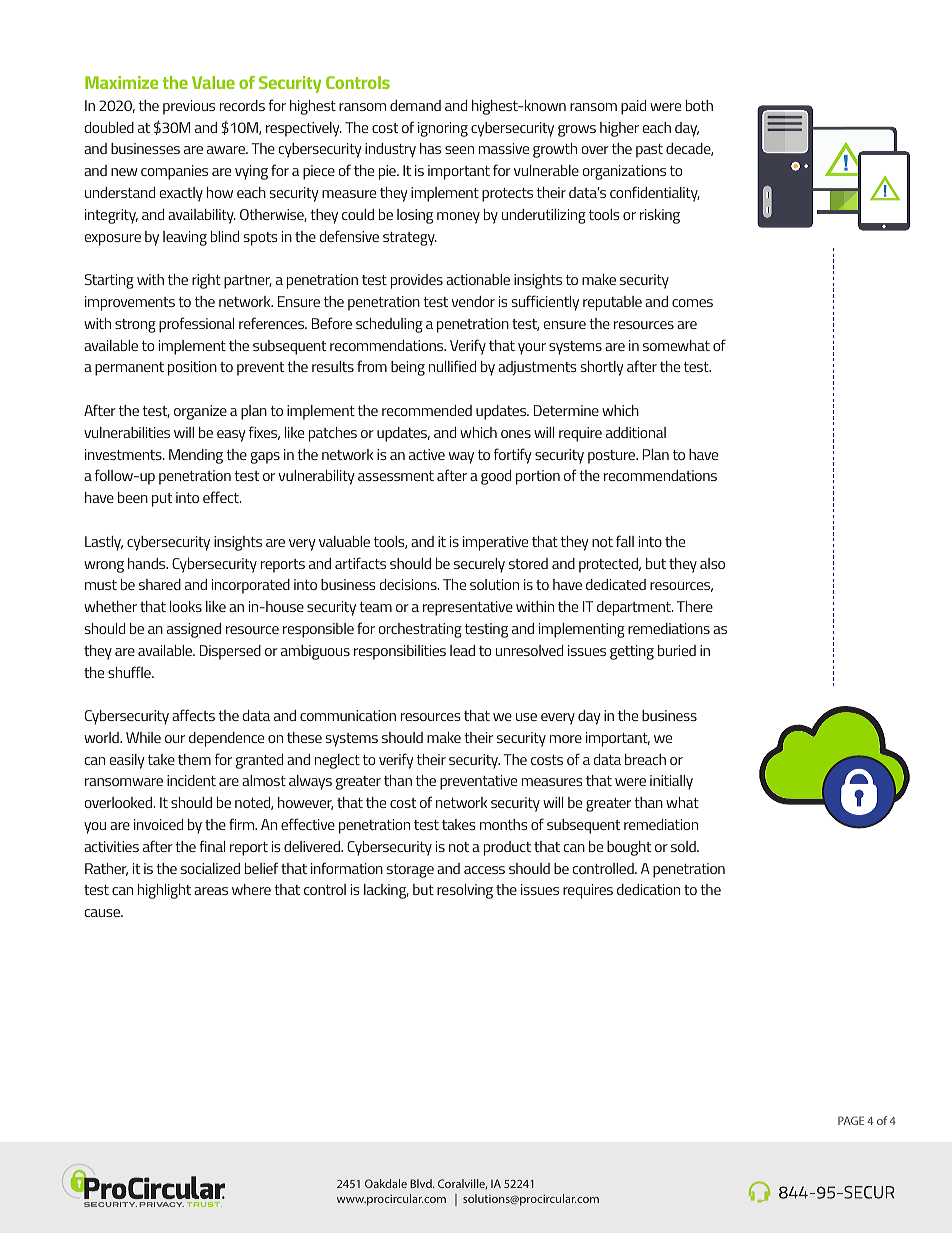 The height and width of the document is (1233, 952). What do you see at coordinates (443, 129) in the document?
I see `ignoring` at bounding box center [443, 129].
